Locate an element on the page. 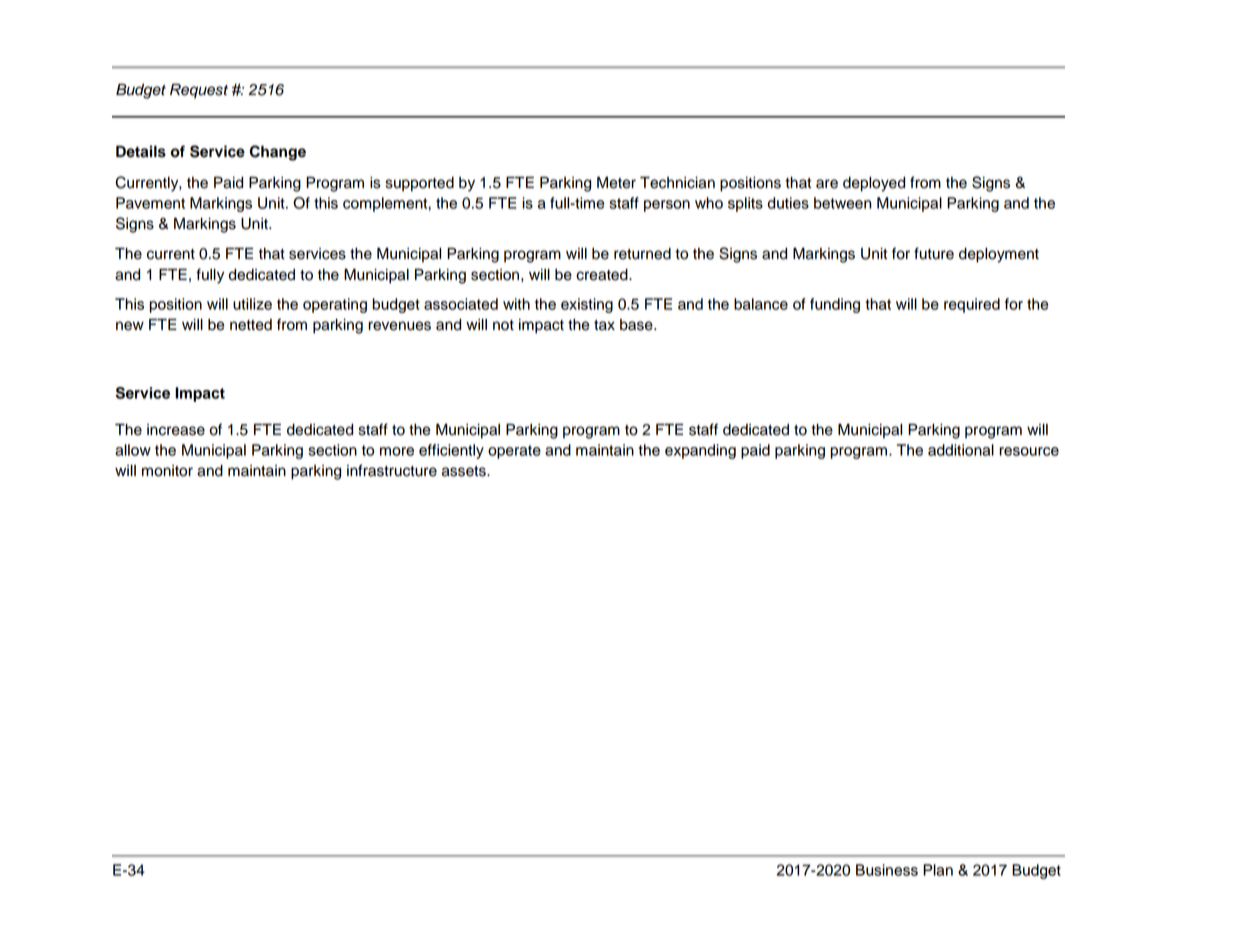  deployed is located at coordinates (874, 184).
